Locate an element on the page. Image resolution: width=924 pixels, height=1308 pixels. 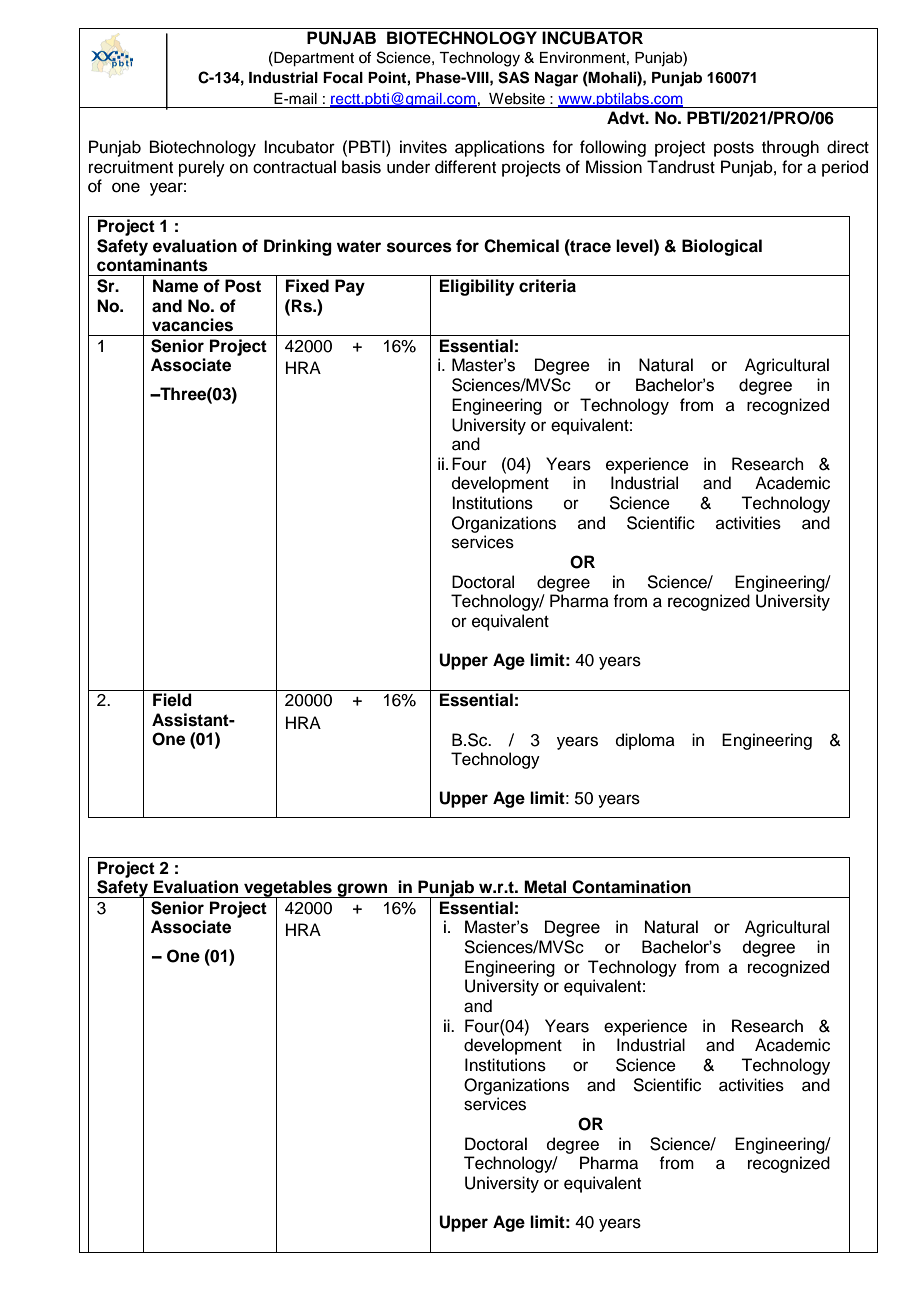
Biological is located at coordinates (722, 247).
